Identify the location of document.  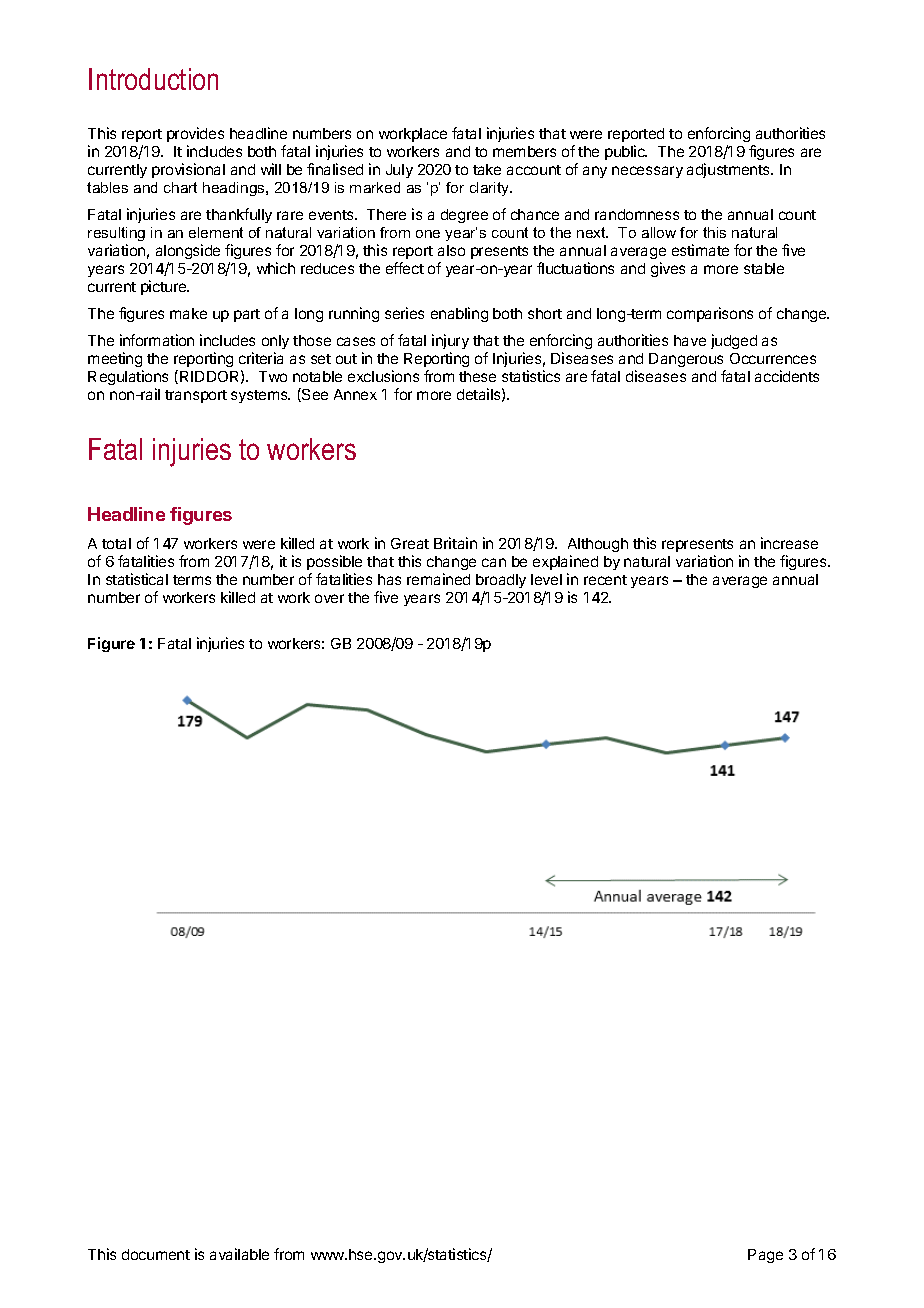
(156, 1254).
